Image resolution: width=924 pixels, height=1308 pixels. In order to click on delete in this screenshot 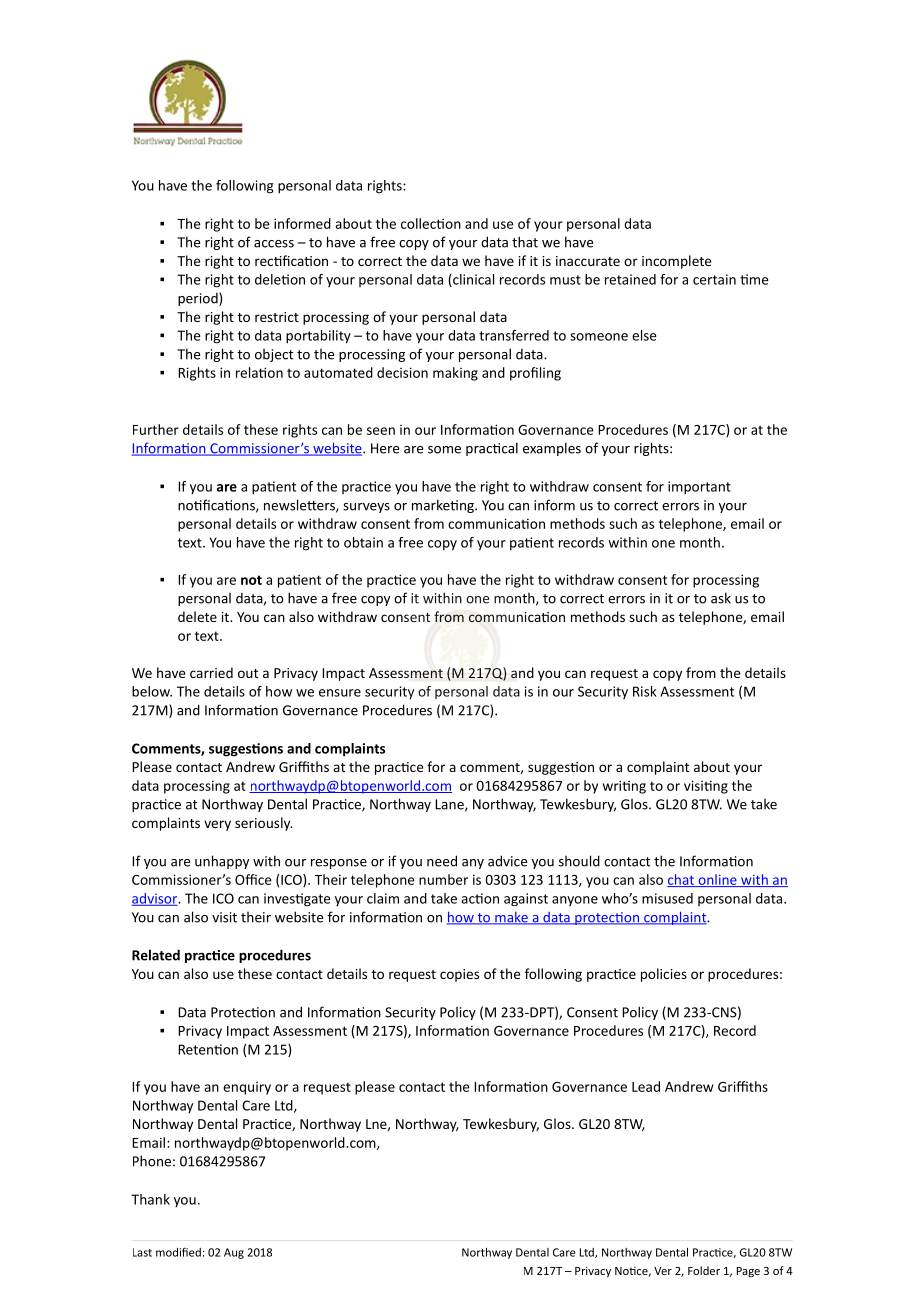, I will do `click(197, 616)`.
